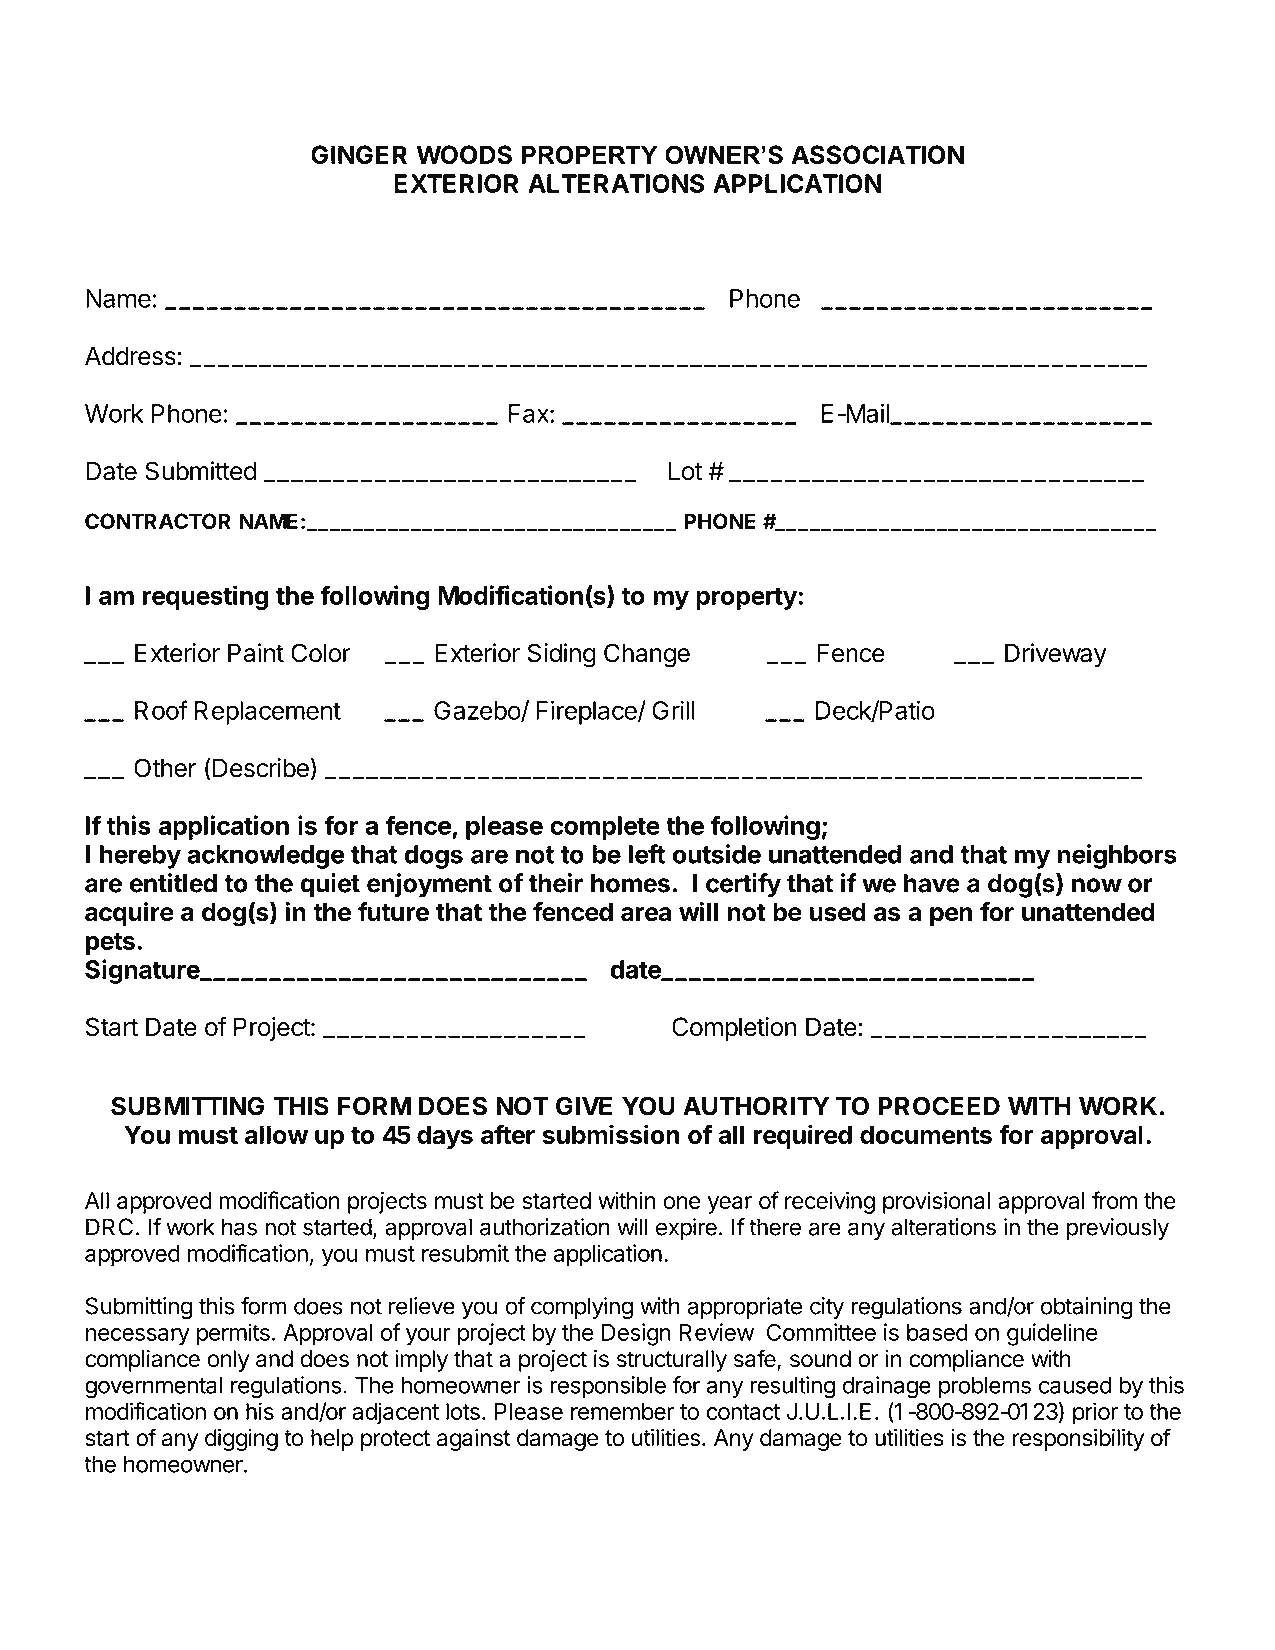  What do you see at coordinates (622, 1411) in the image?
I see `remember` at bounding box center [622, 1411].
